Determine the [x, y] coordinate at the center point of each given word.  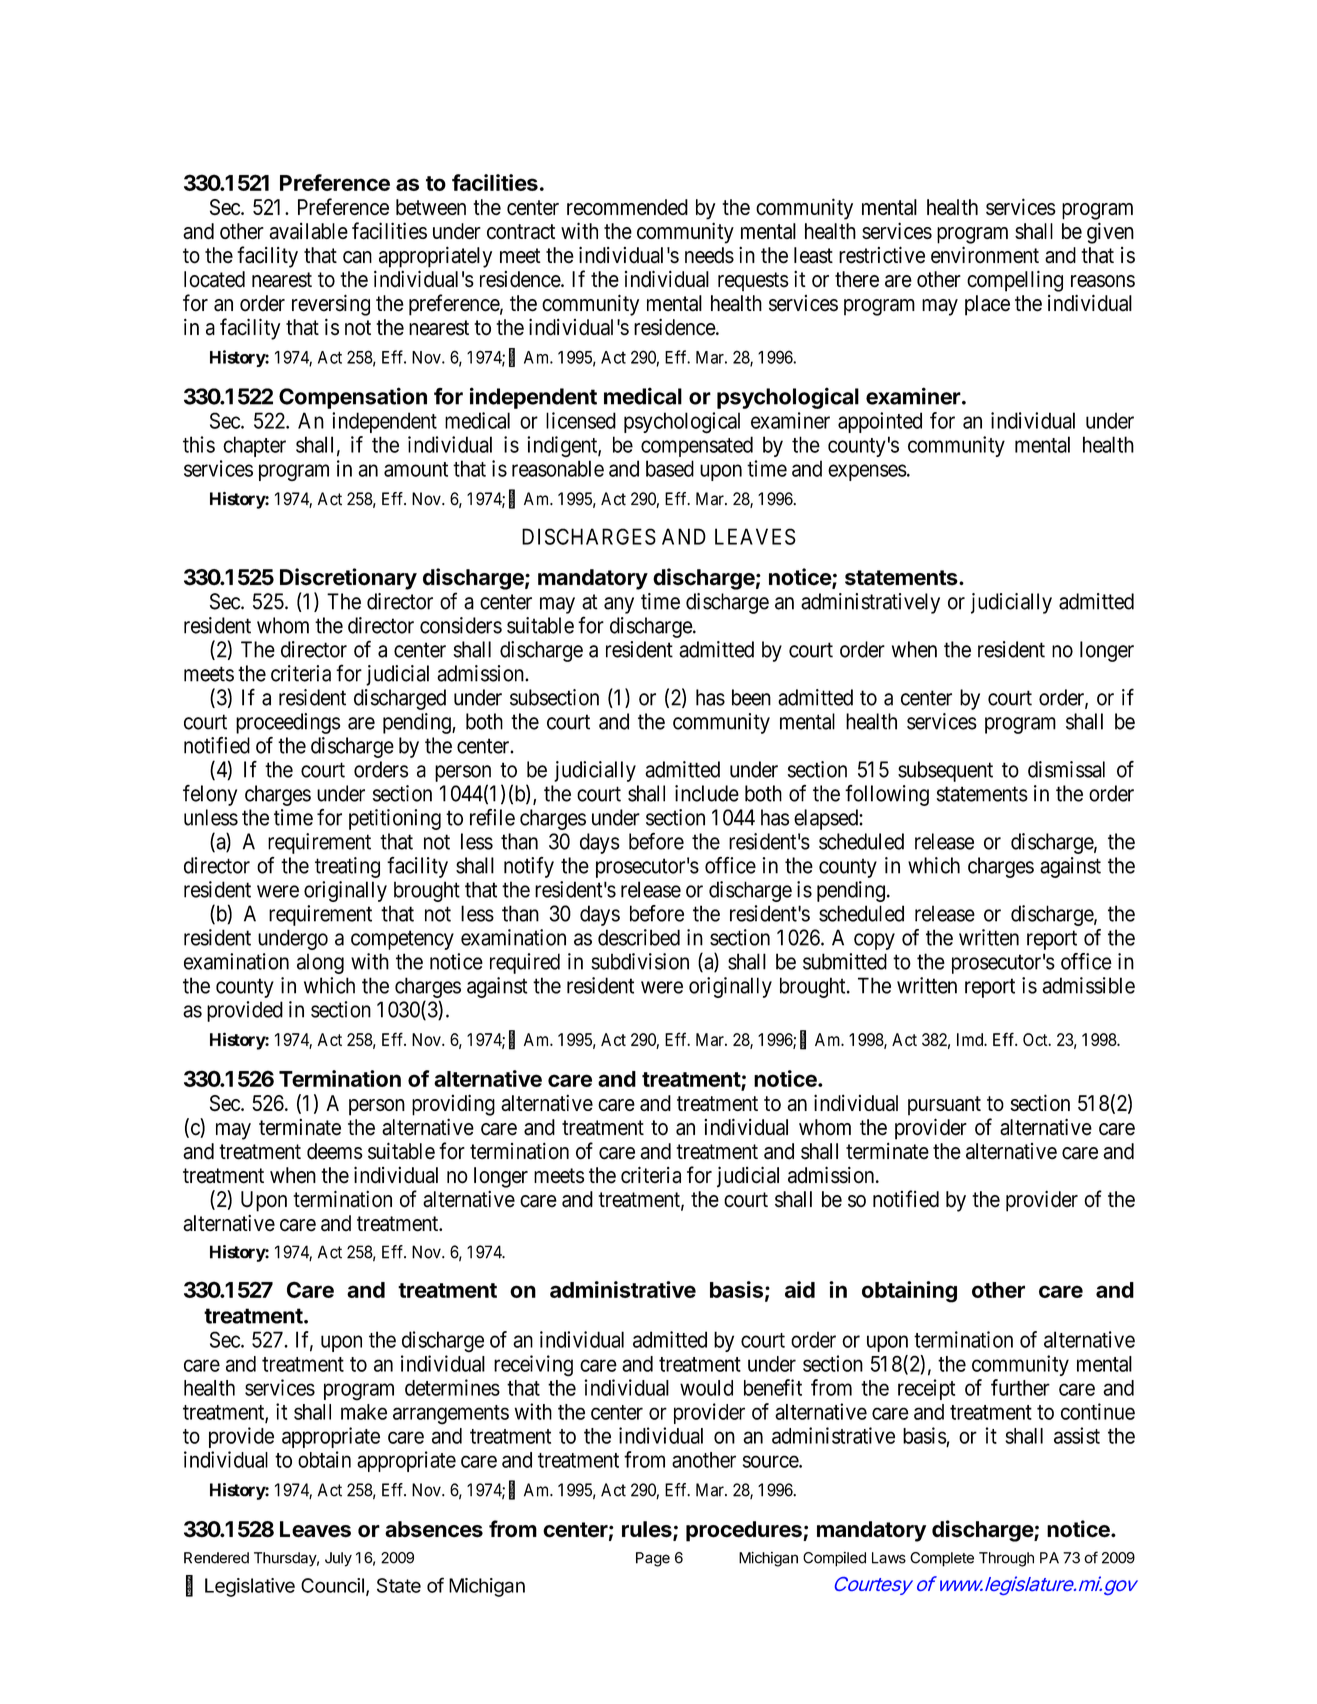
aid [800, 1289]
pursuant [944, 1106]
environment [985, 255]
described [639, 937]
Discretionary [348, 579]
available [308, 231]
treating [347, 867]
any [619, 605]
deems [335, 1151]
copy [874, 941]
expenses [867, 472]
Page [653, 1559]
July [338, 1559]
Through [1006, 1559]
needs [709, 255]
